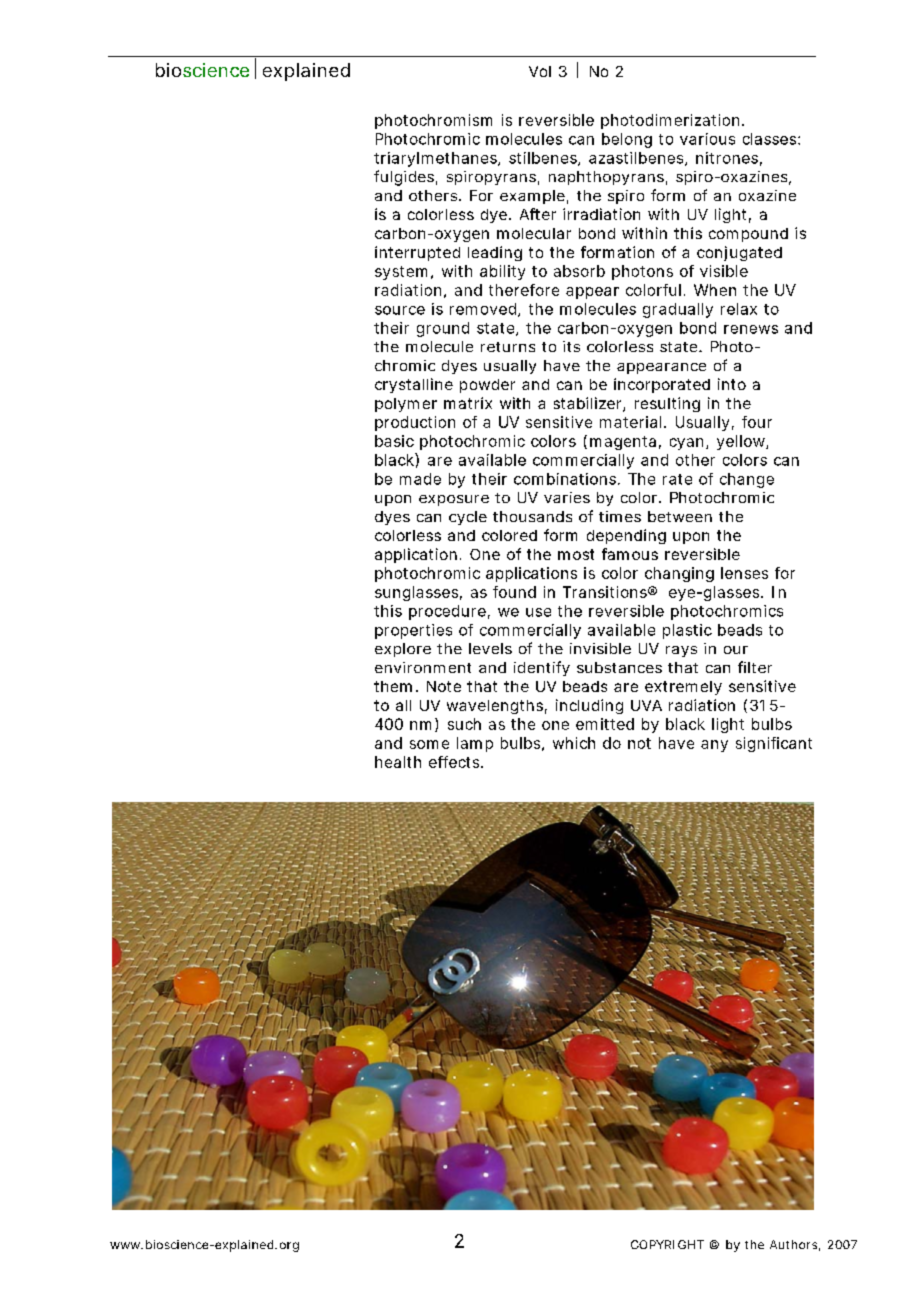 This screenshot has width=924, height=1308. What do you see at coordinates (667, 1244) in the screenshot?
I see `COPYRIGHT` at bounding box center [667, 1244].
